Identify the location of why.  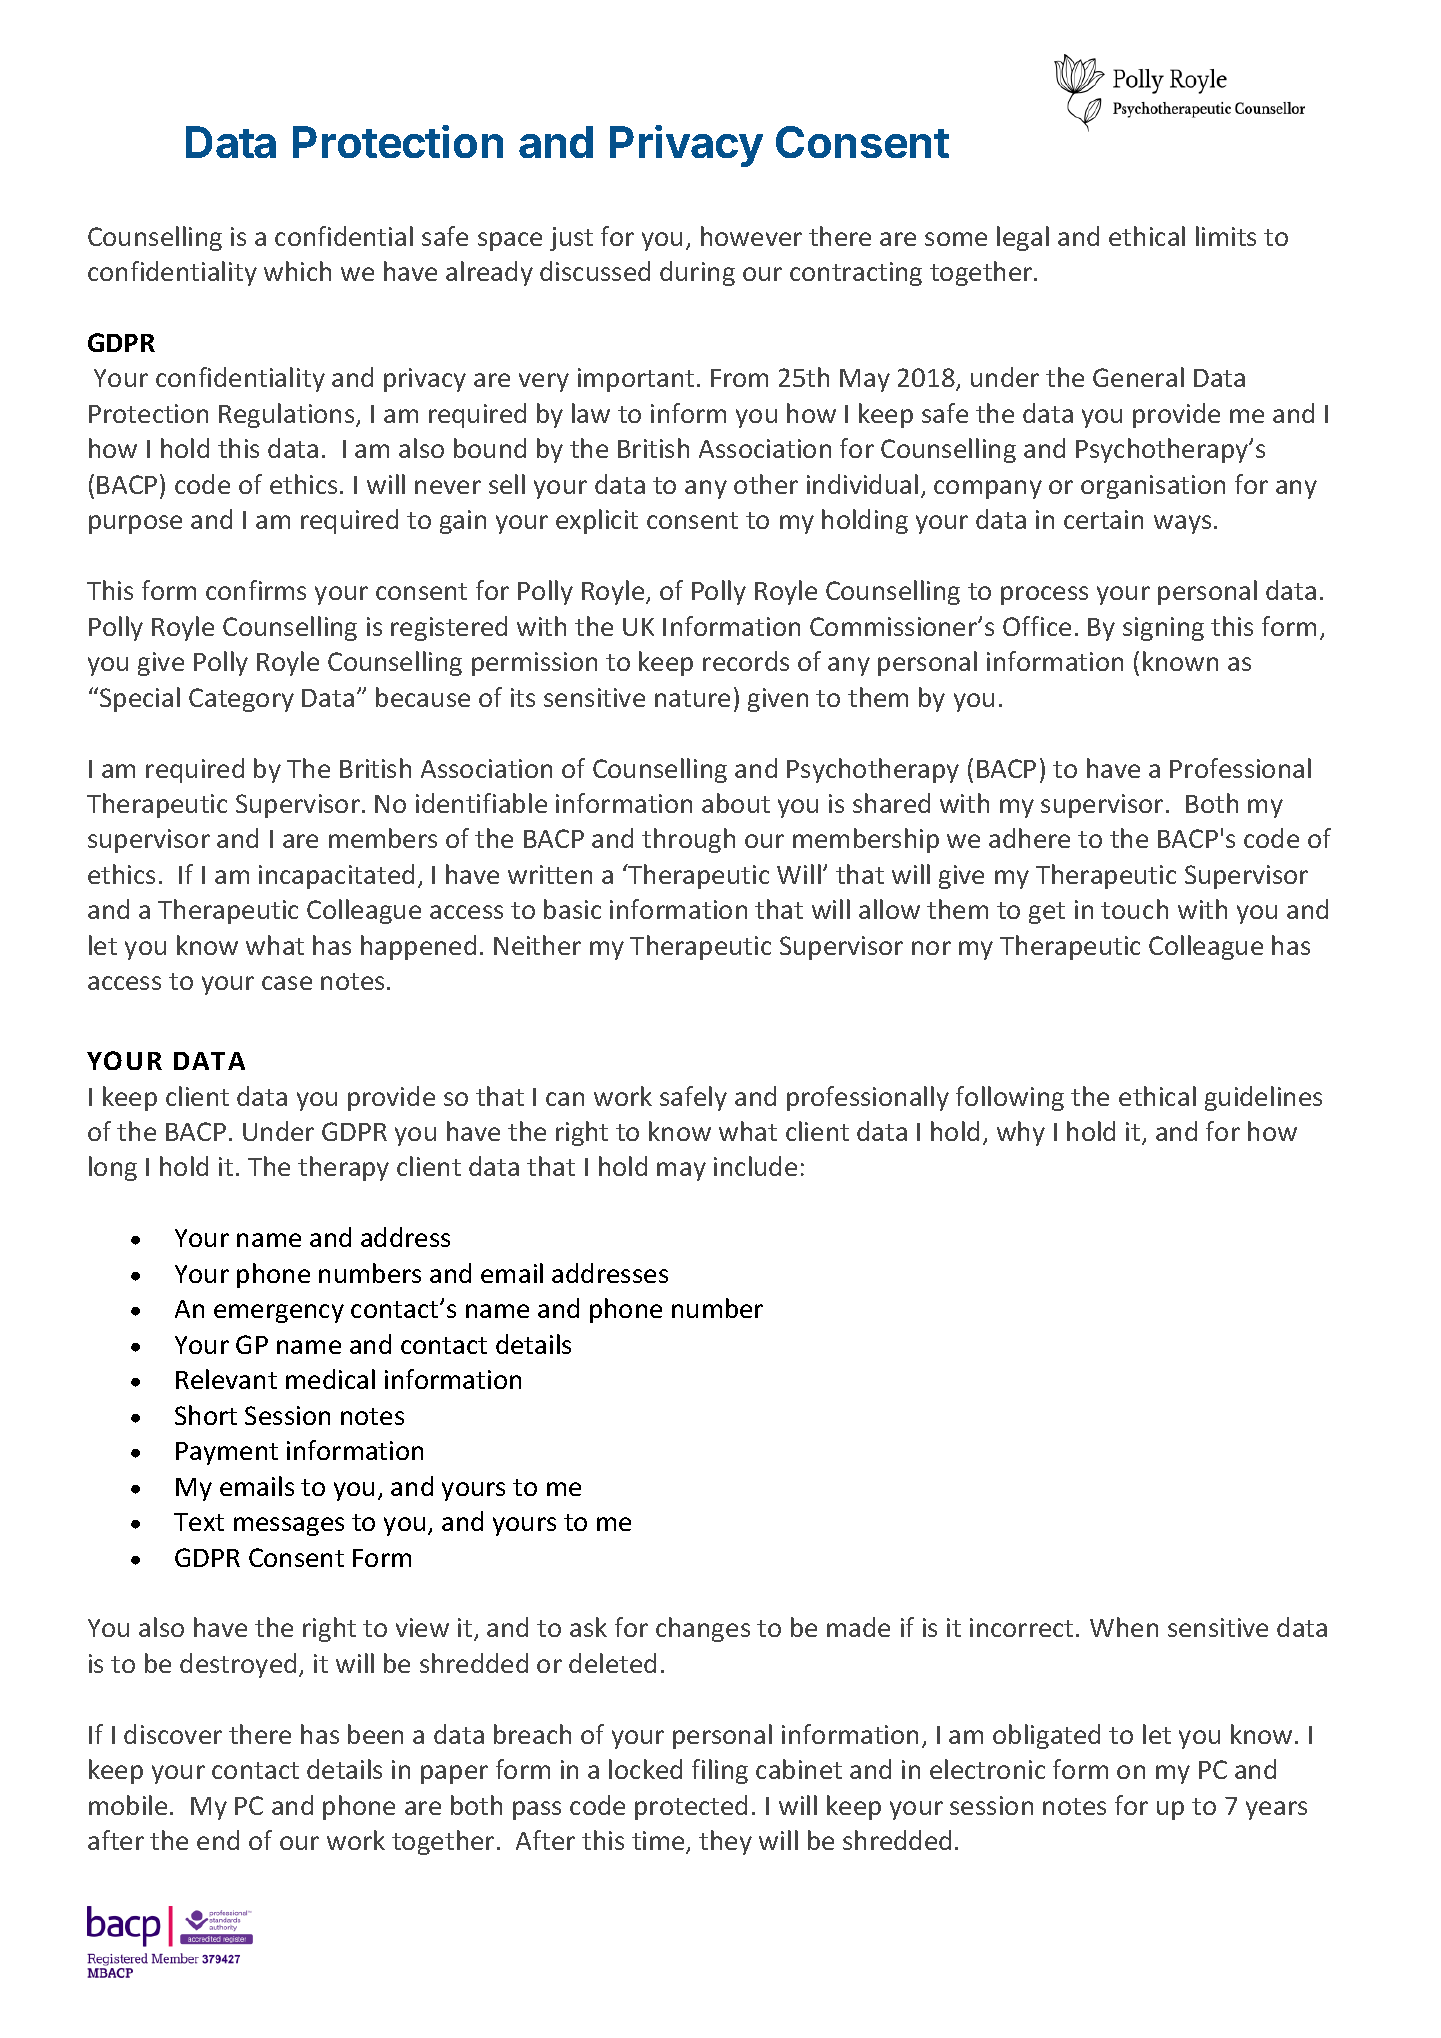
(1021, 1133).
